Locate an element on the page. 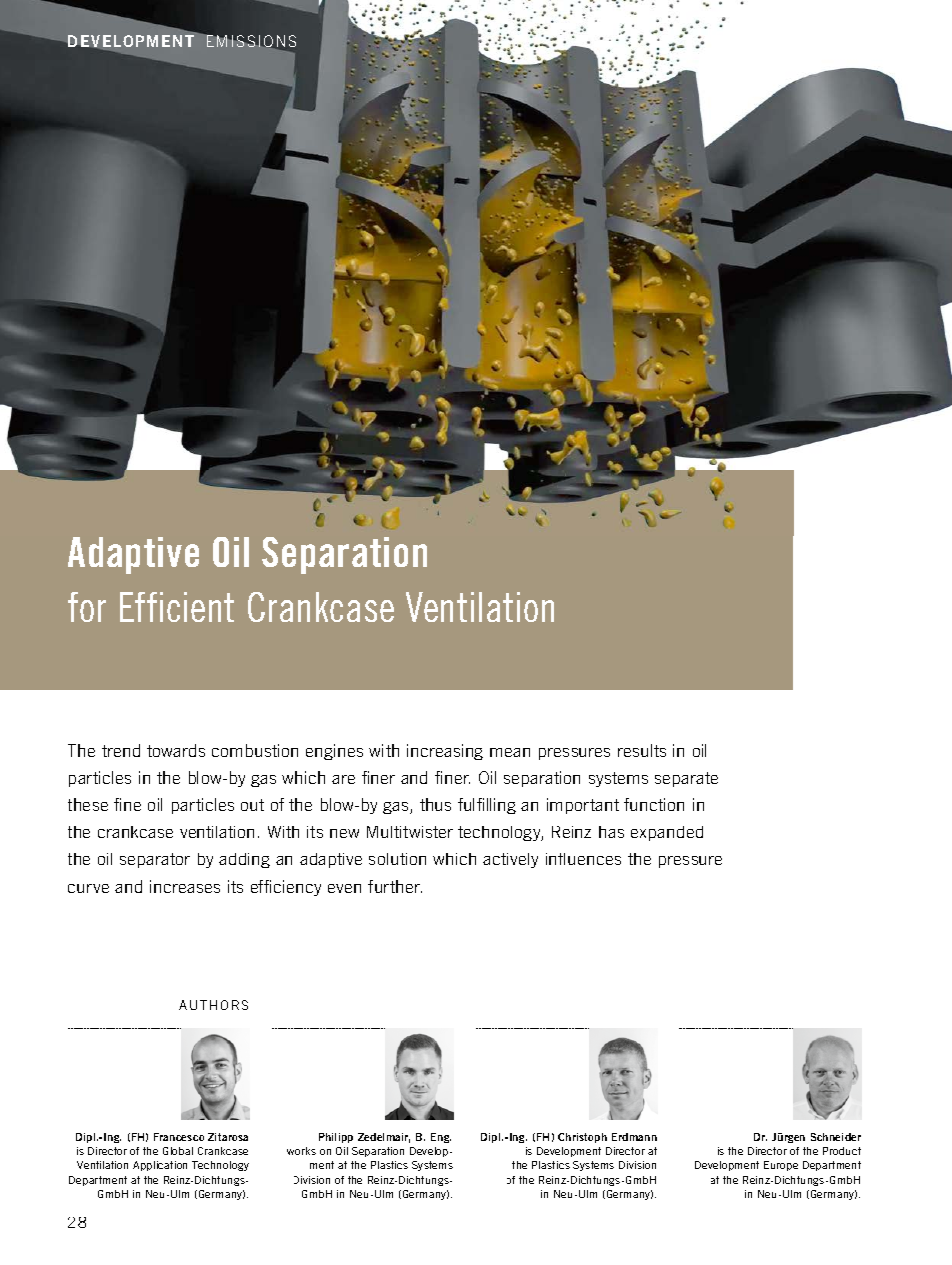  Christoph is located at coordinates (582, 1138).
